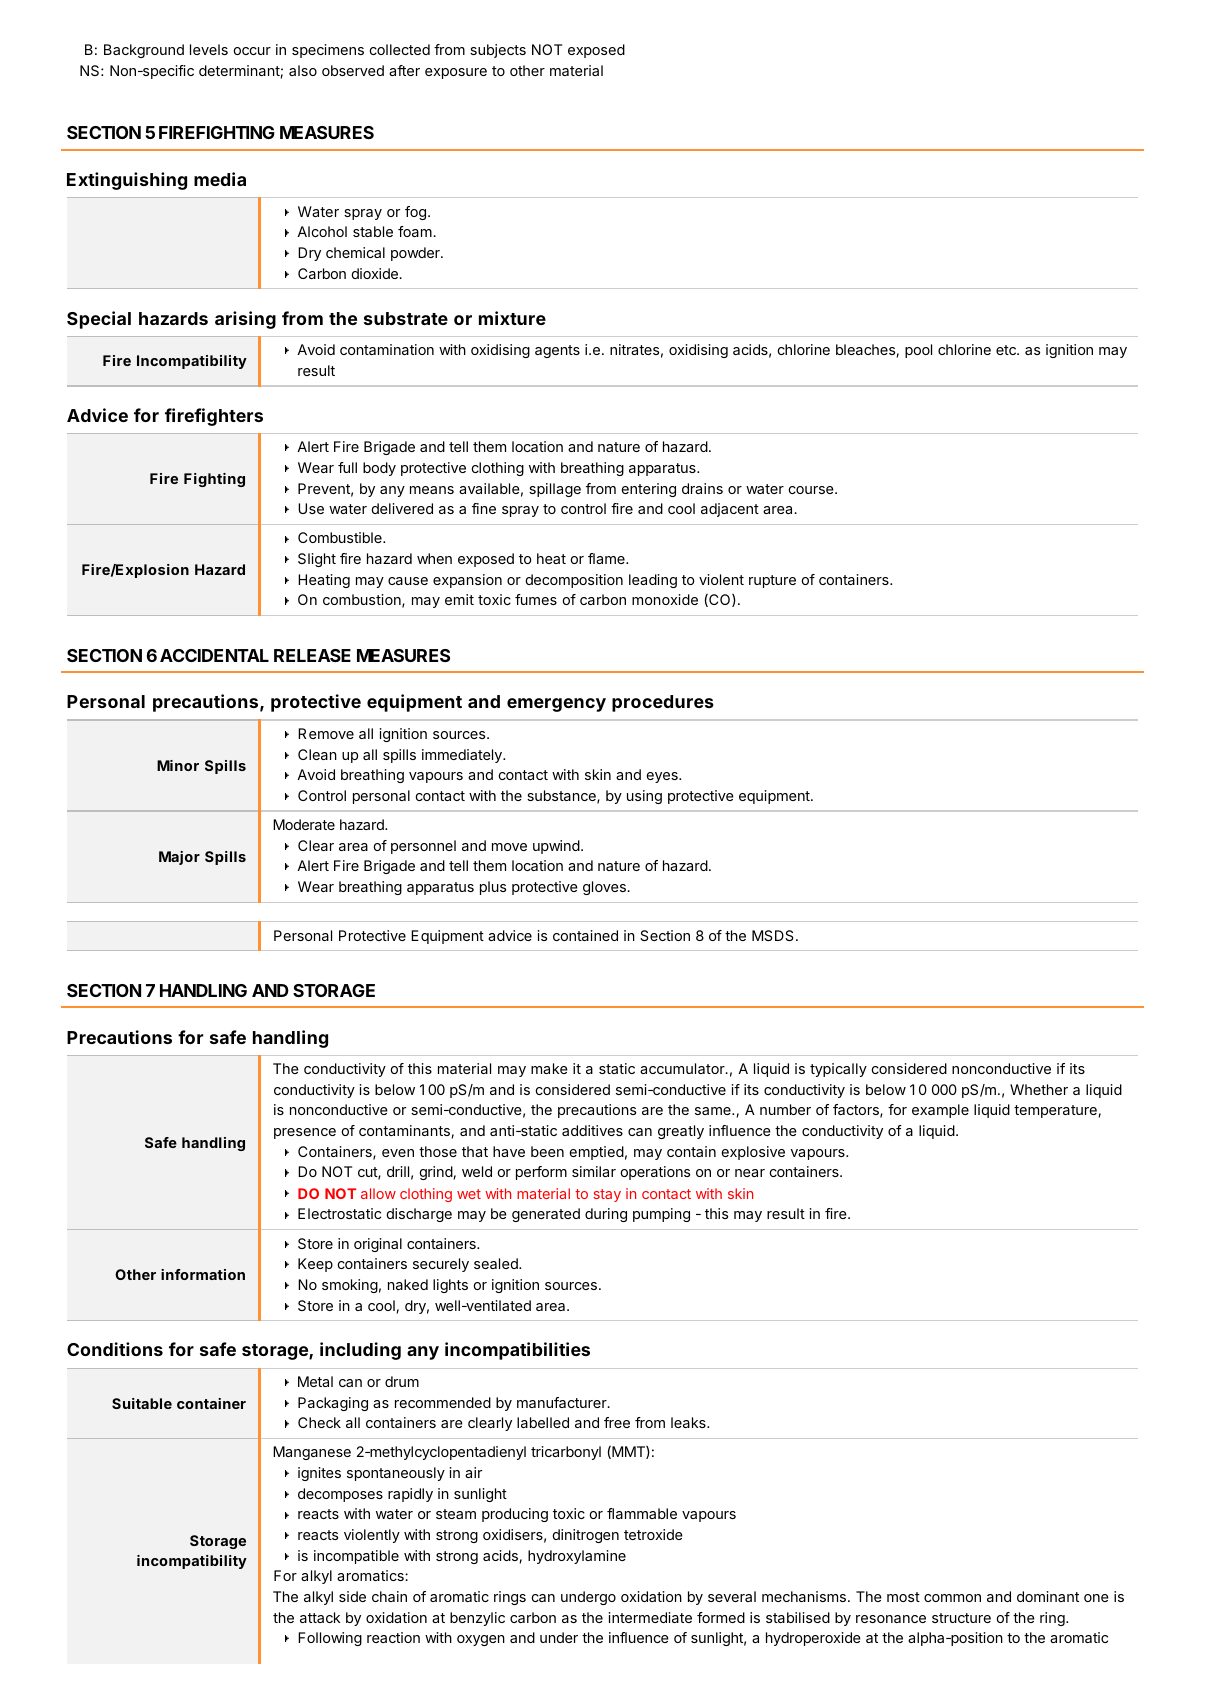 This document has width=1205, height=1705. I want to click on example, so click(940, 1111).
